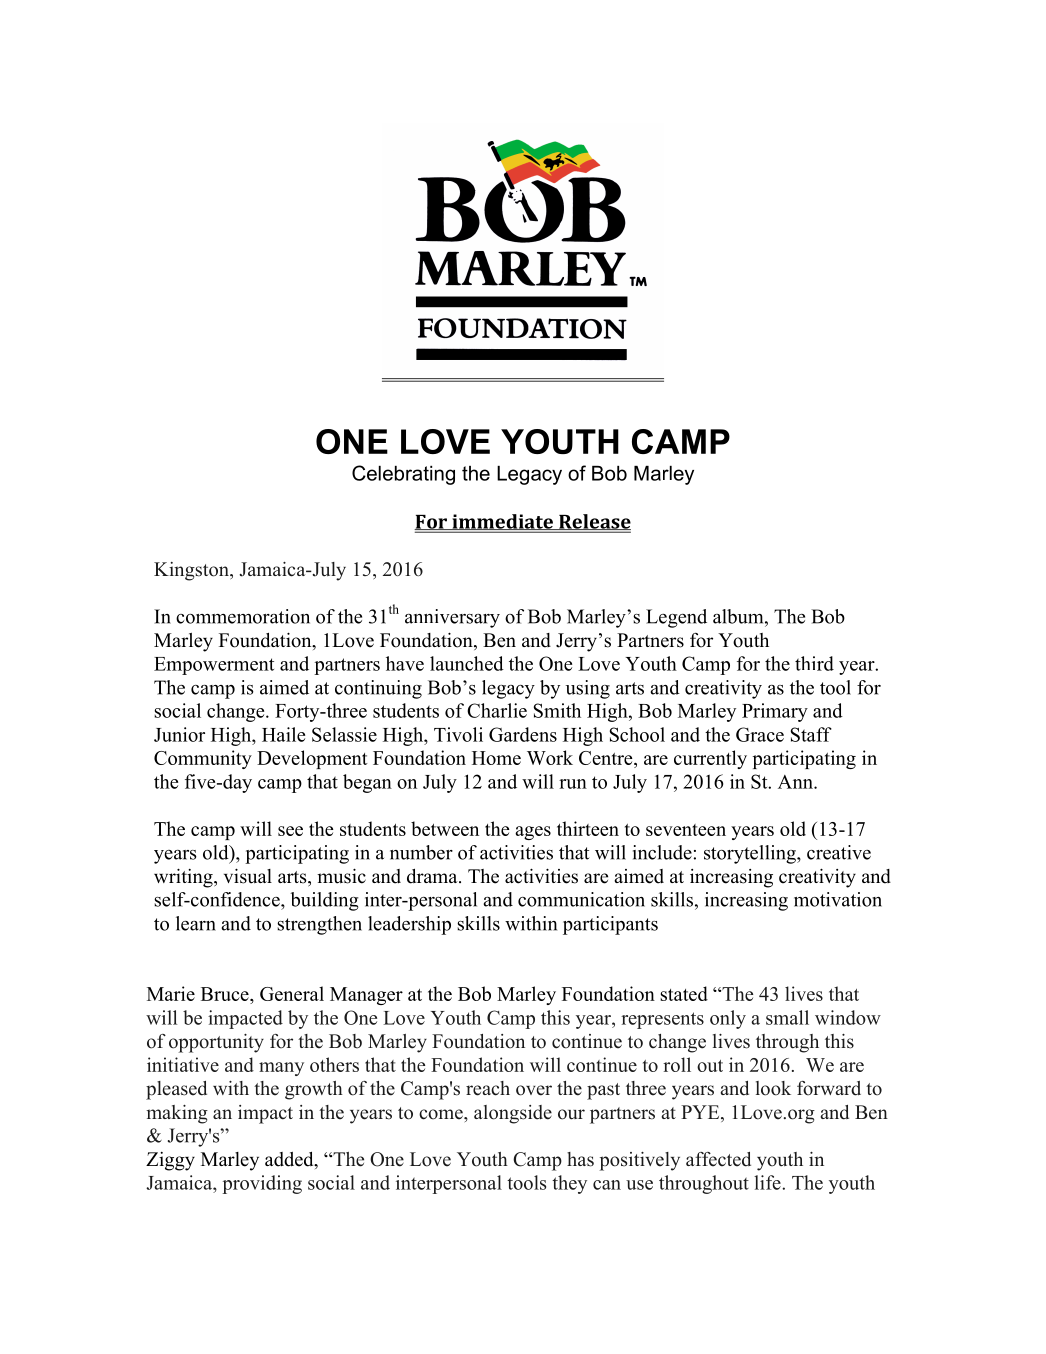 This image has width=1046, height=1354. Describe the element at coordinates (290, 831) in the image. I see `see` at that location.
